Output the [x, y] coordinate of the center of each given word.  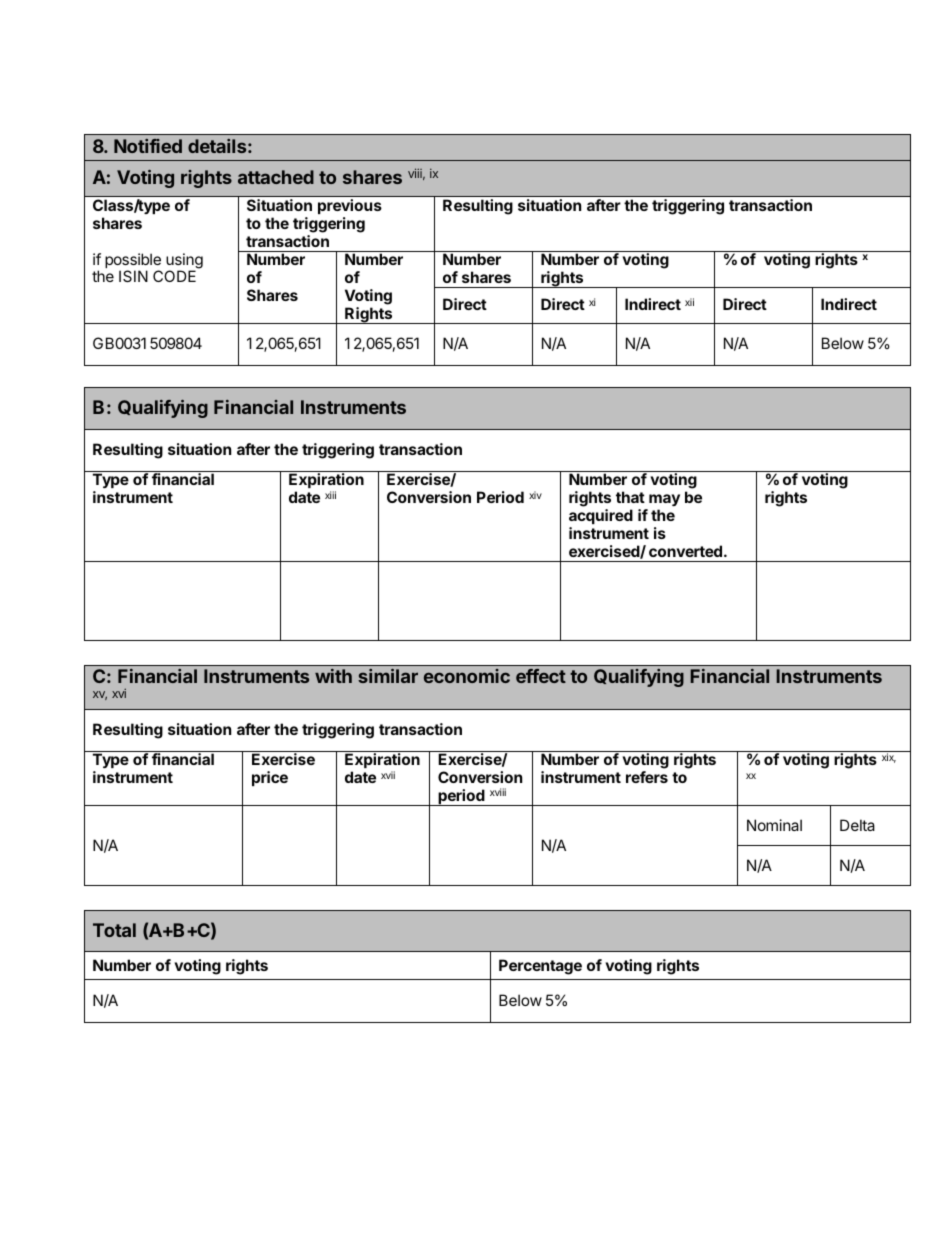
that [630, 497]
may [663, 502]
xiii [330, 495]
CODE [174, 276]
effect [541, 676]
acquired [601, 518]
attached [276, 177]
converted [687, 551]
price [270, 778]
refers [647, 777]
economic [467, 676]
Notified [148, 146]
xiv [535, 495]
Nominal [774, 825]
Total [114, 930]
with [333, 676]
